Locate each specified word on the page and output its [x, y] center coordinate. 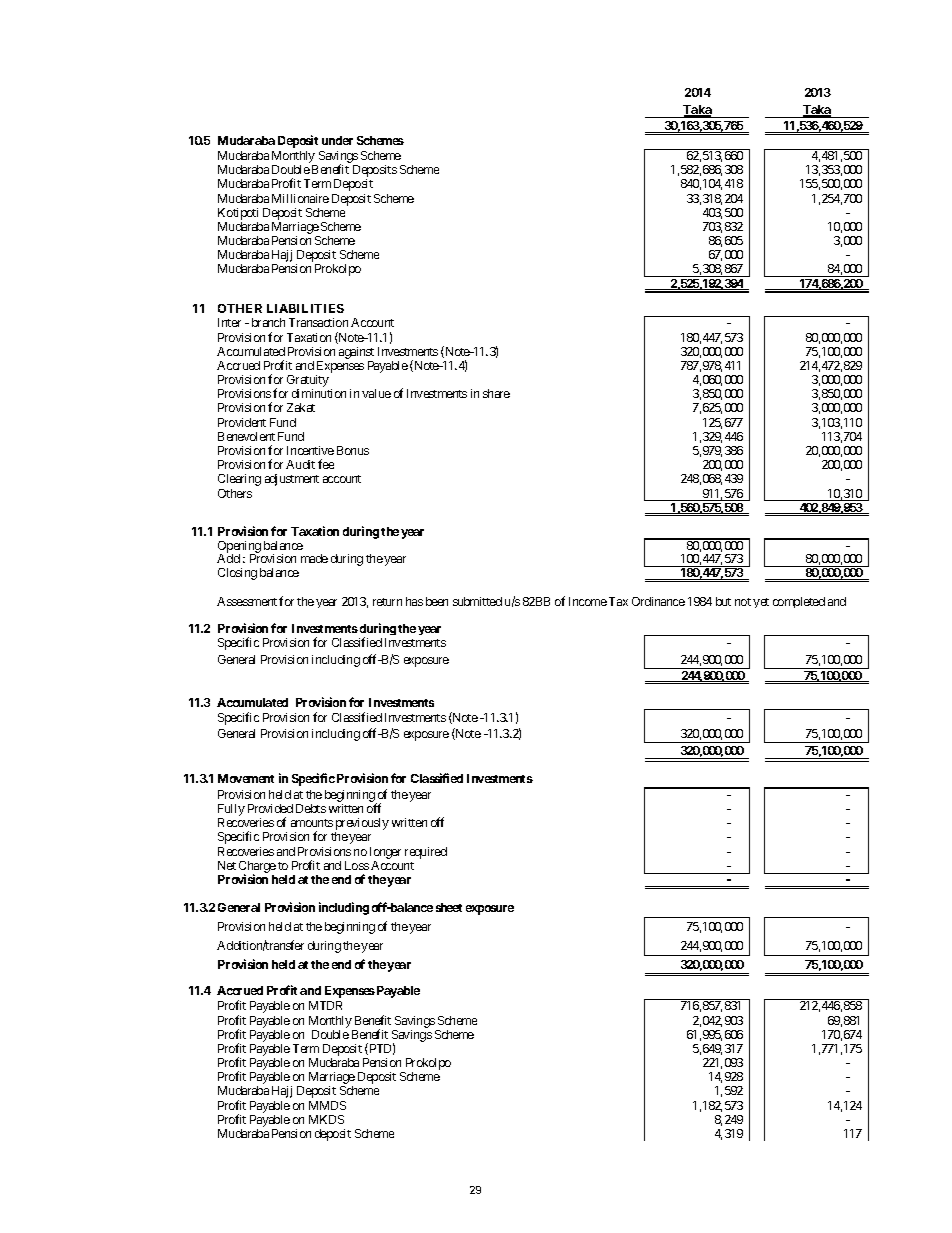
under [337, 140]
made [314, 558]
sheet [449, 907]
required [426, 853]
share [496, 393]
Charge [257, 868]
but [723, 601]
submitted [477, 601]
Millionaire [300, 198]
